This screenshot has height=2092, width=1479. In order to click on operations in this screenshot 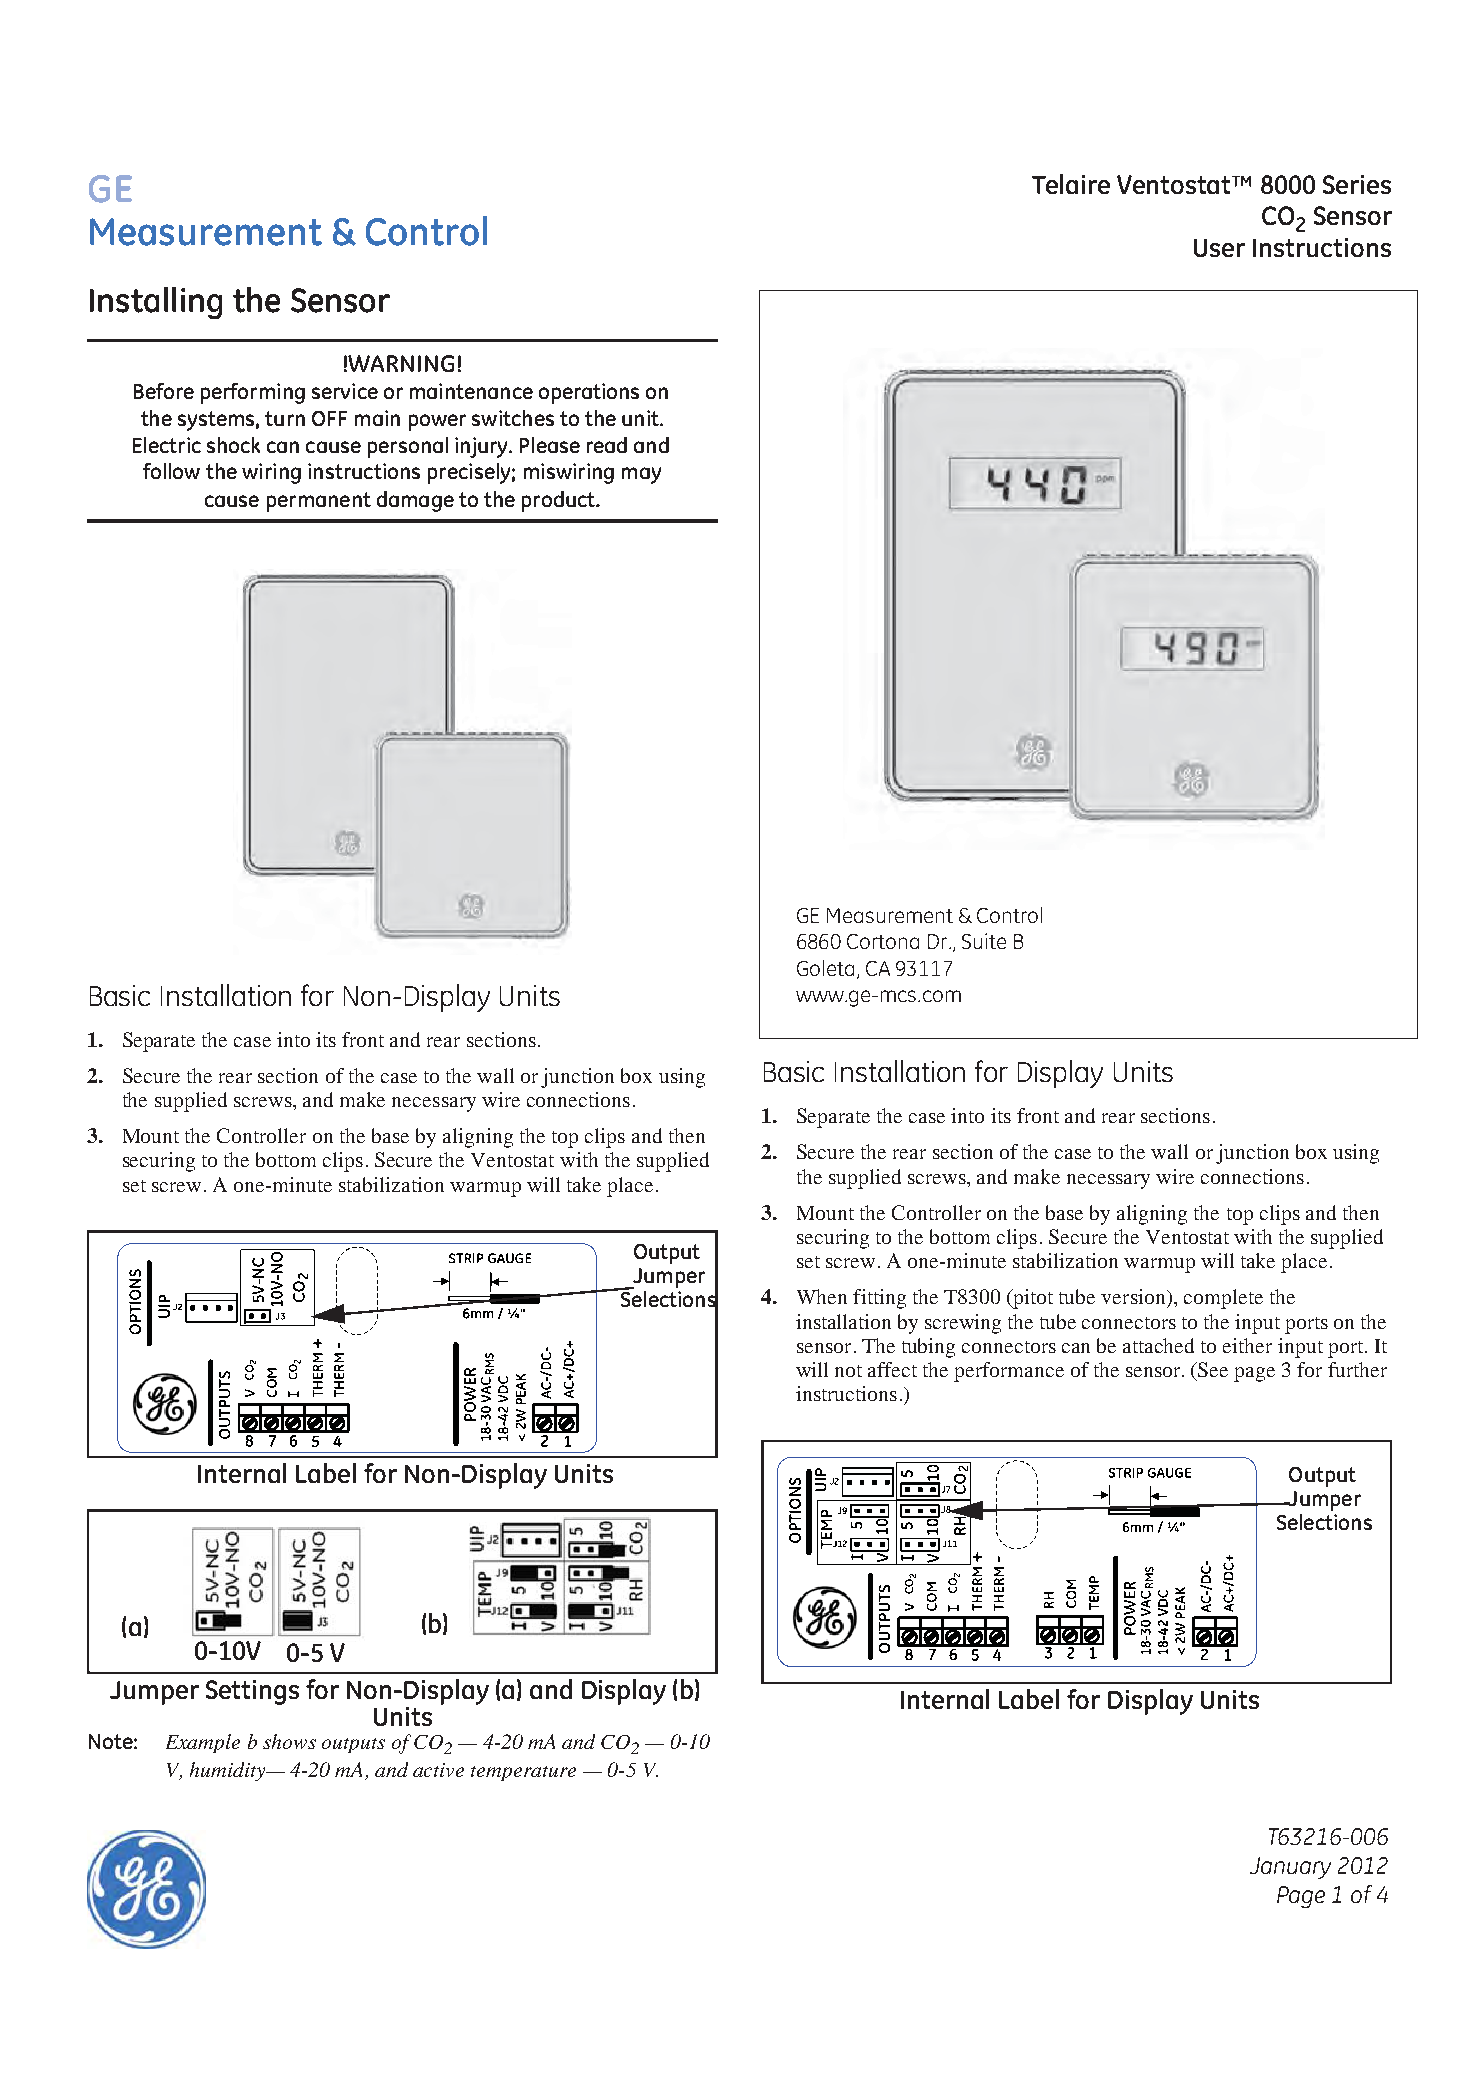, I will do `click(589, 393)`.
